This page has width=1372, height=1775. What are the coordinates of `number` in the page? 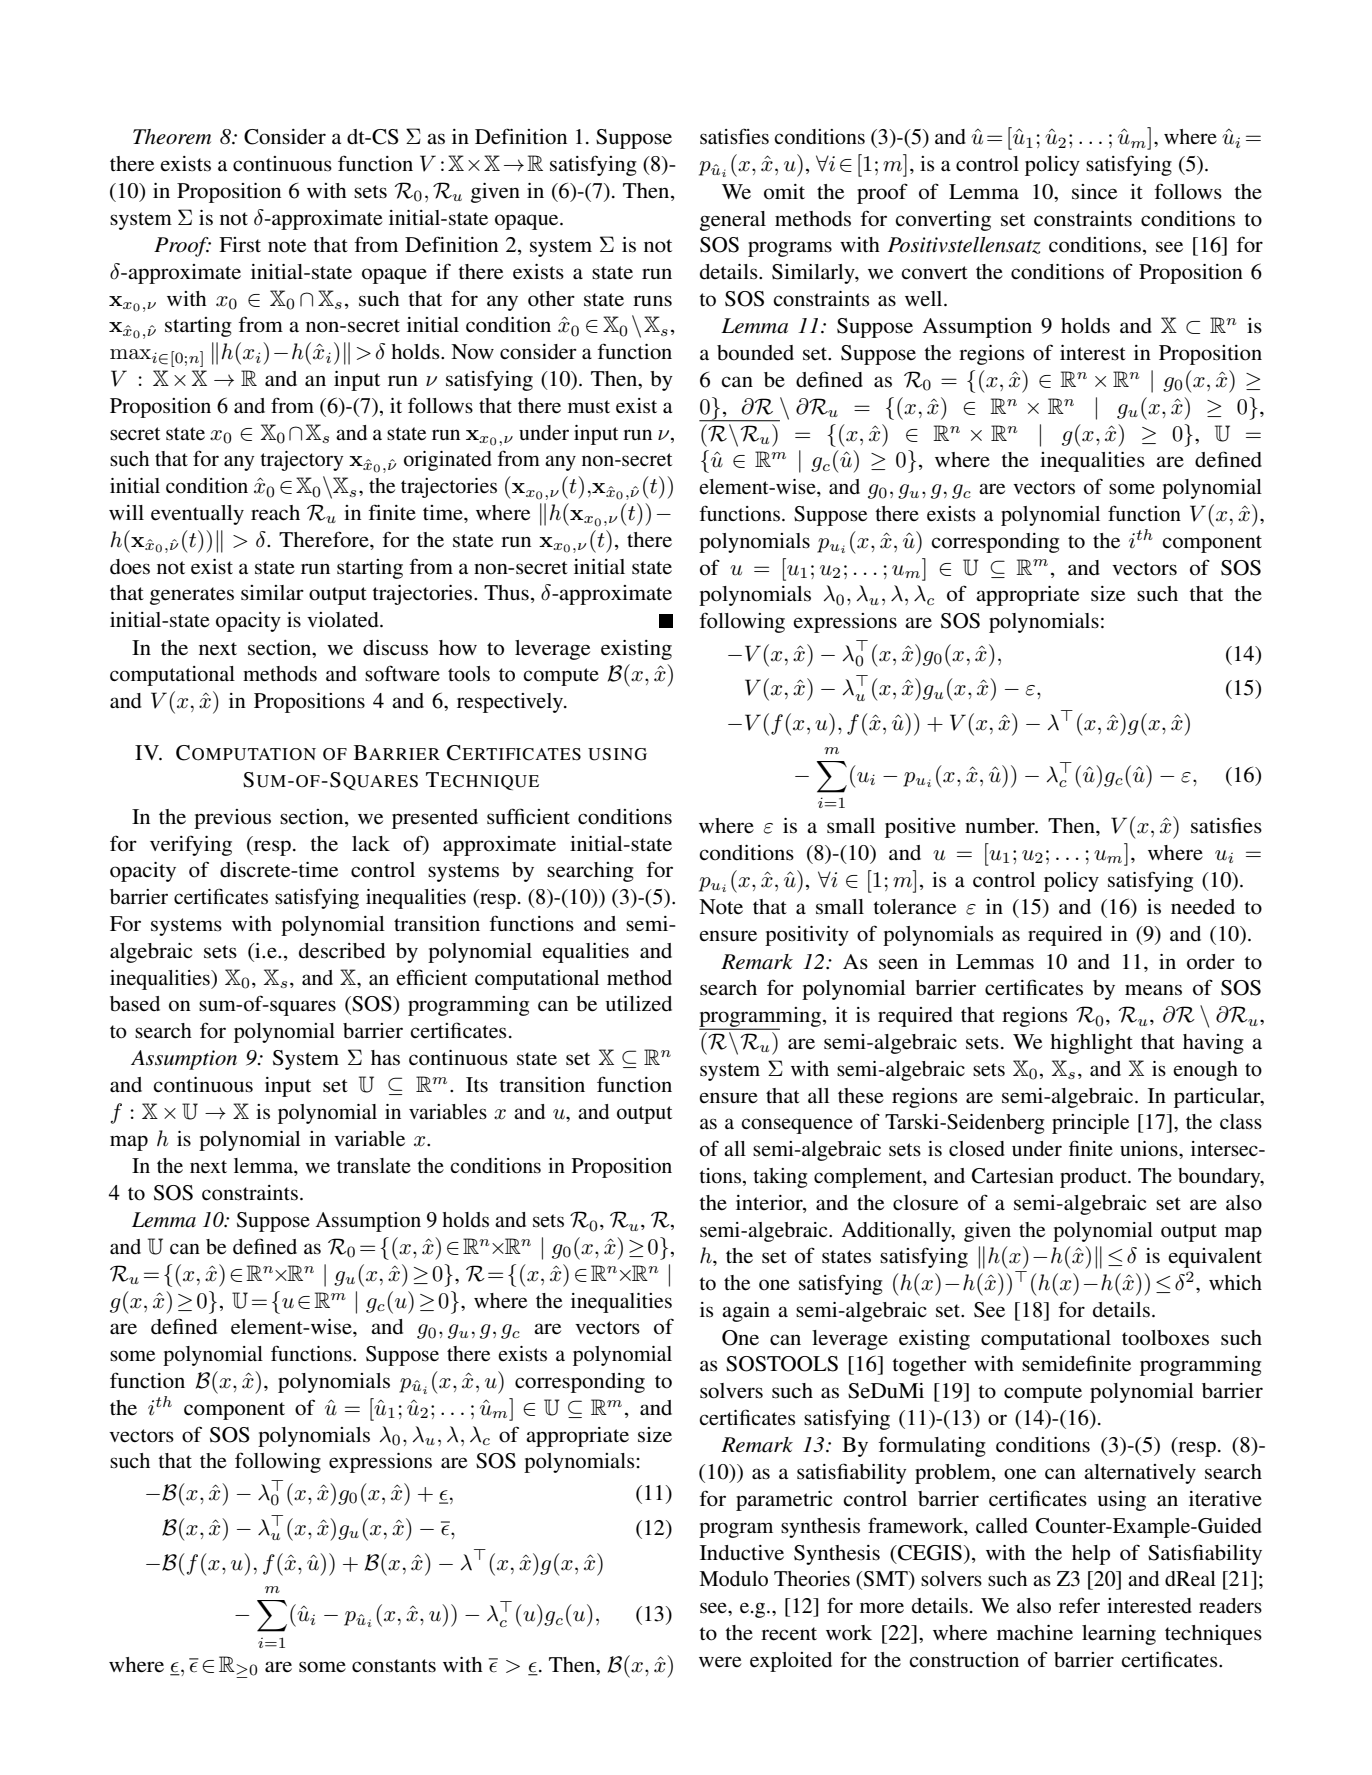 It's located at (1001, 826).
